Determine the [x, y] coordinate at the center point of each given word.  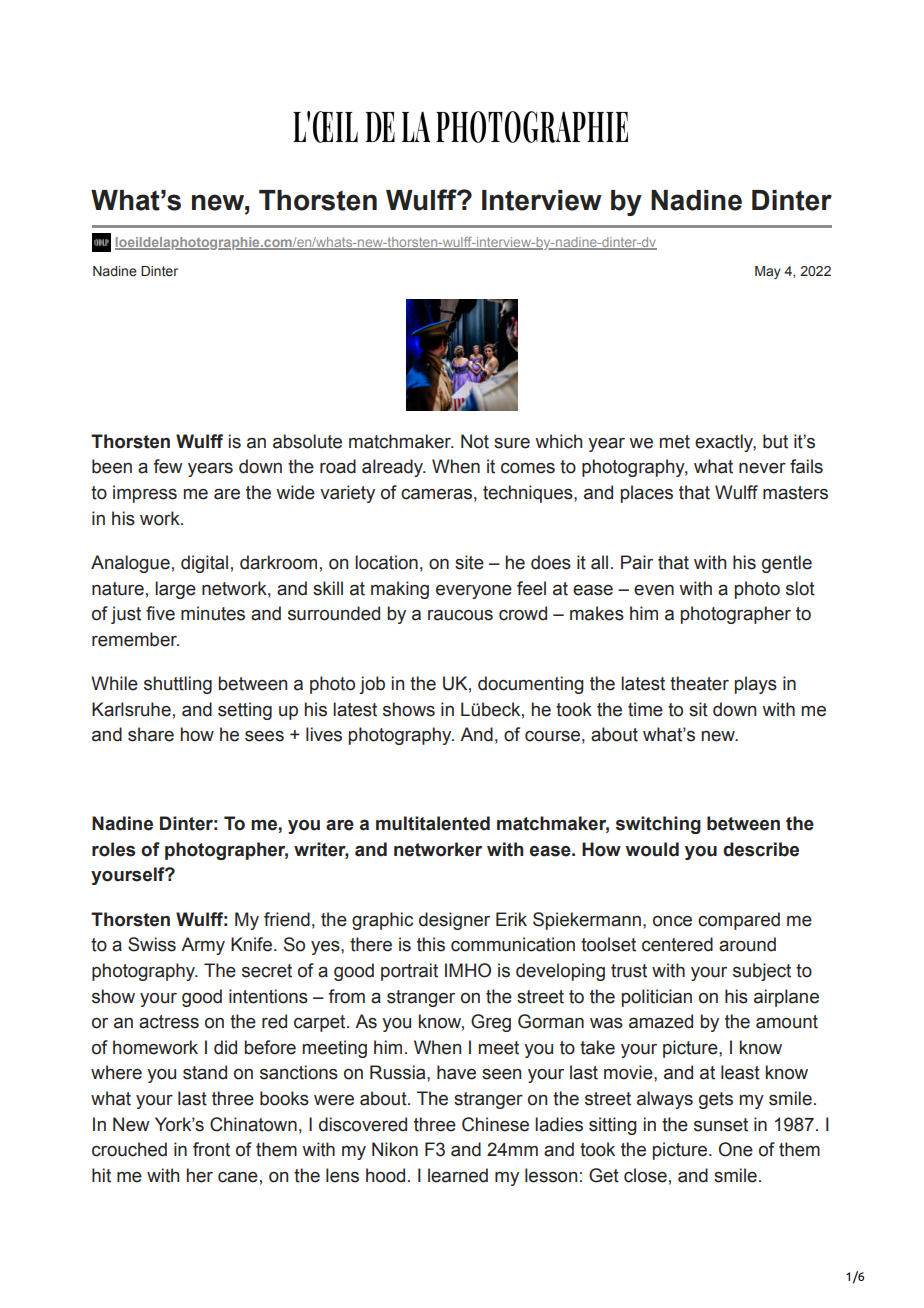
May [768, 272]
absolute [307, 441]
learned [458, 1175]
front [211, 1149]
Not [475, 441]
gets [716, 1100]
